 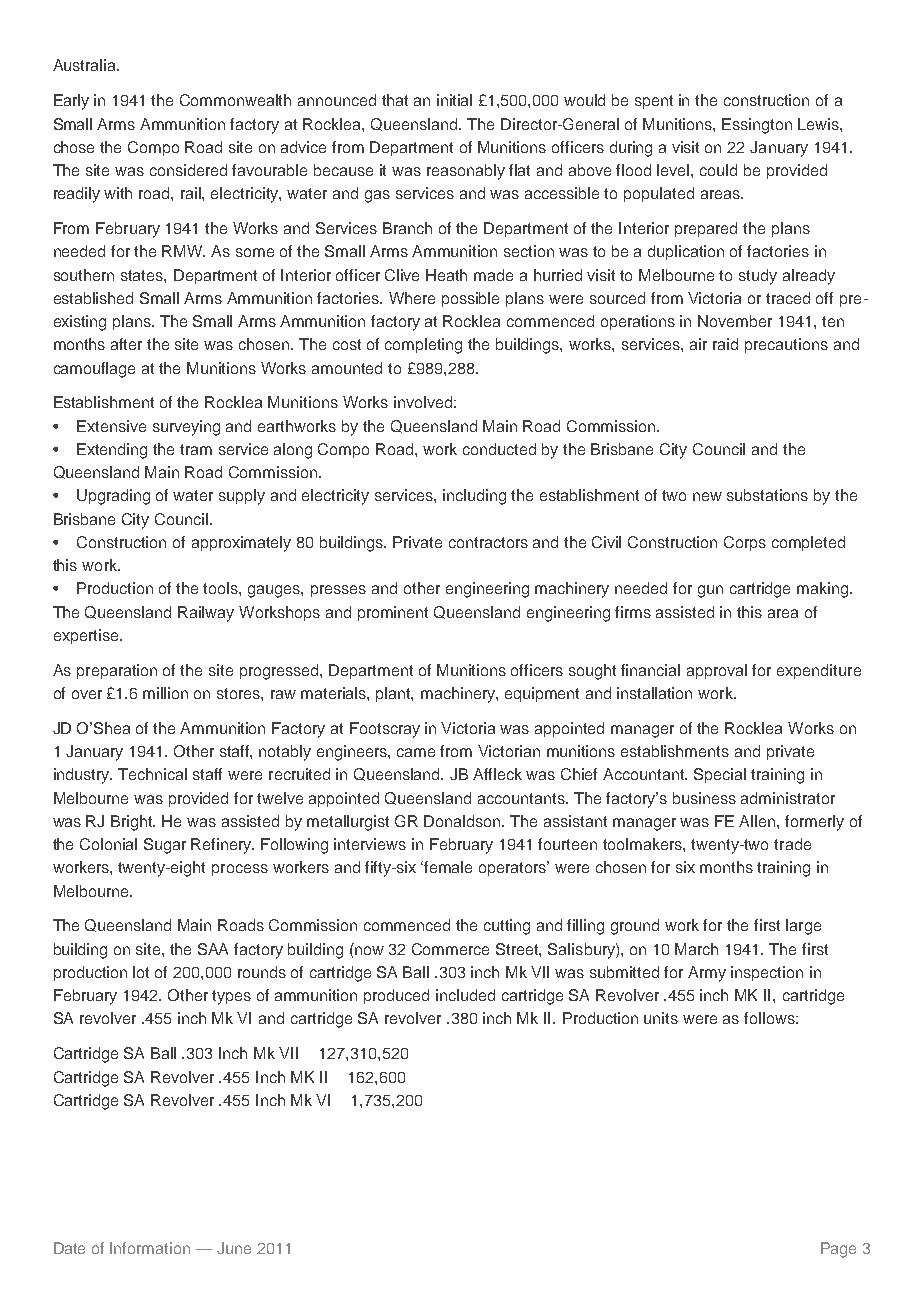 I want to click on Information, so click(x=150, y=1248).
